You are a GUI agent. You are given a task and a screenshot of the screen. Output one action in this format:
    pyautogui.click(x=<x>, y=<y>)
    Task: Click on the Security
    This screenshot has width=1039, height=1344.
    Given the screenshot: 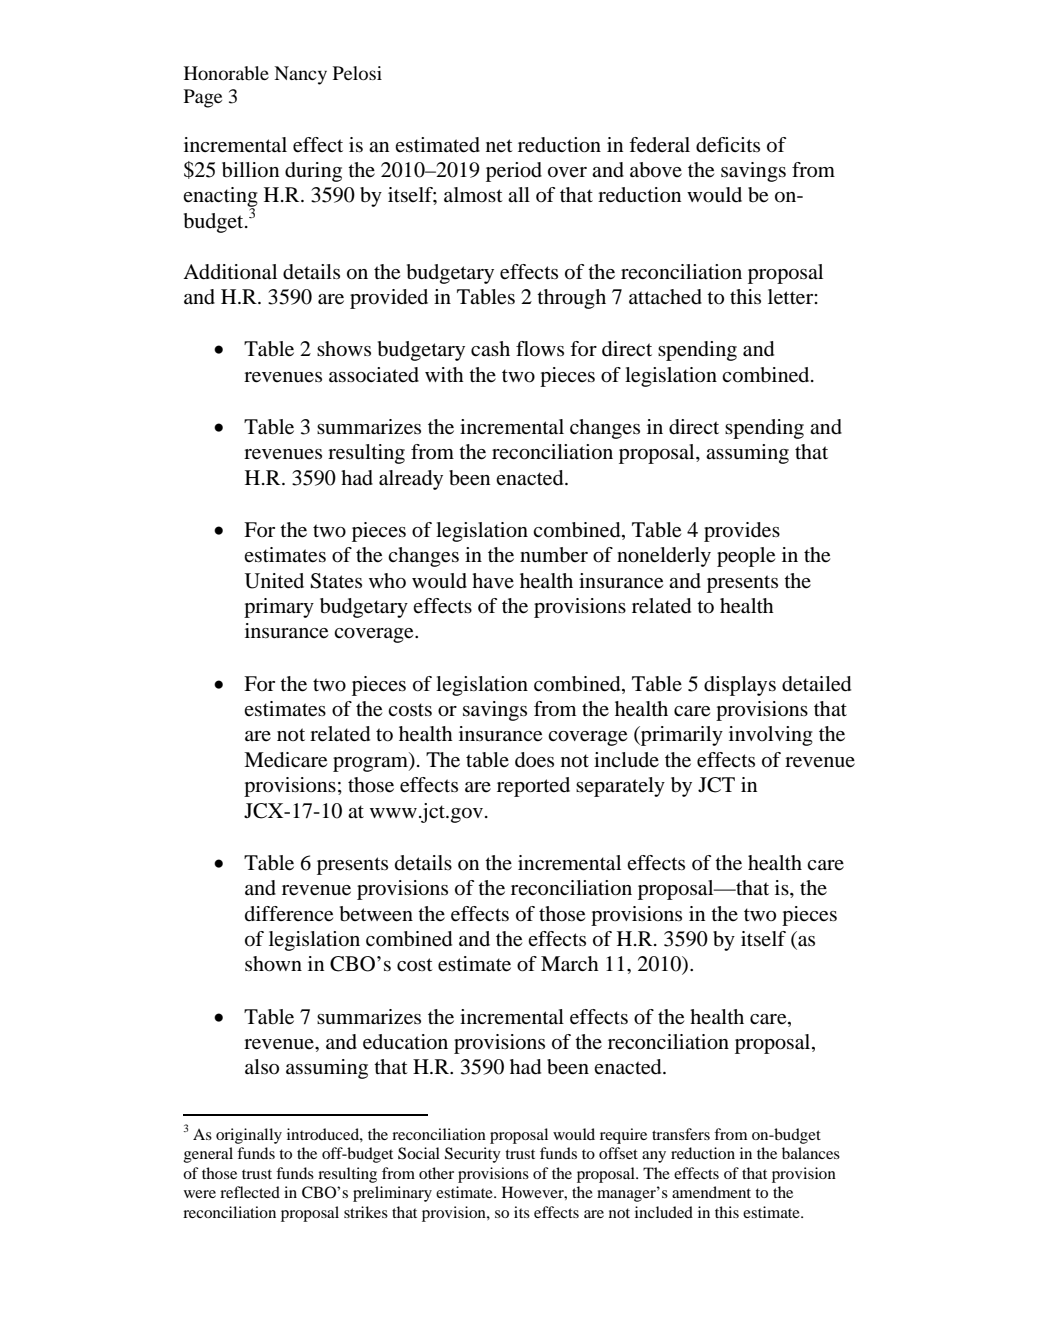 What is the action you would take?
    pyautogui.click(x=473, y=1155)
